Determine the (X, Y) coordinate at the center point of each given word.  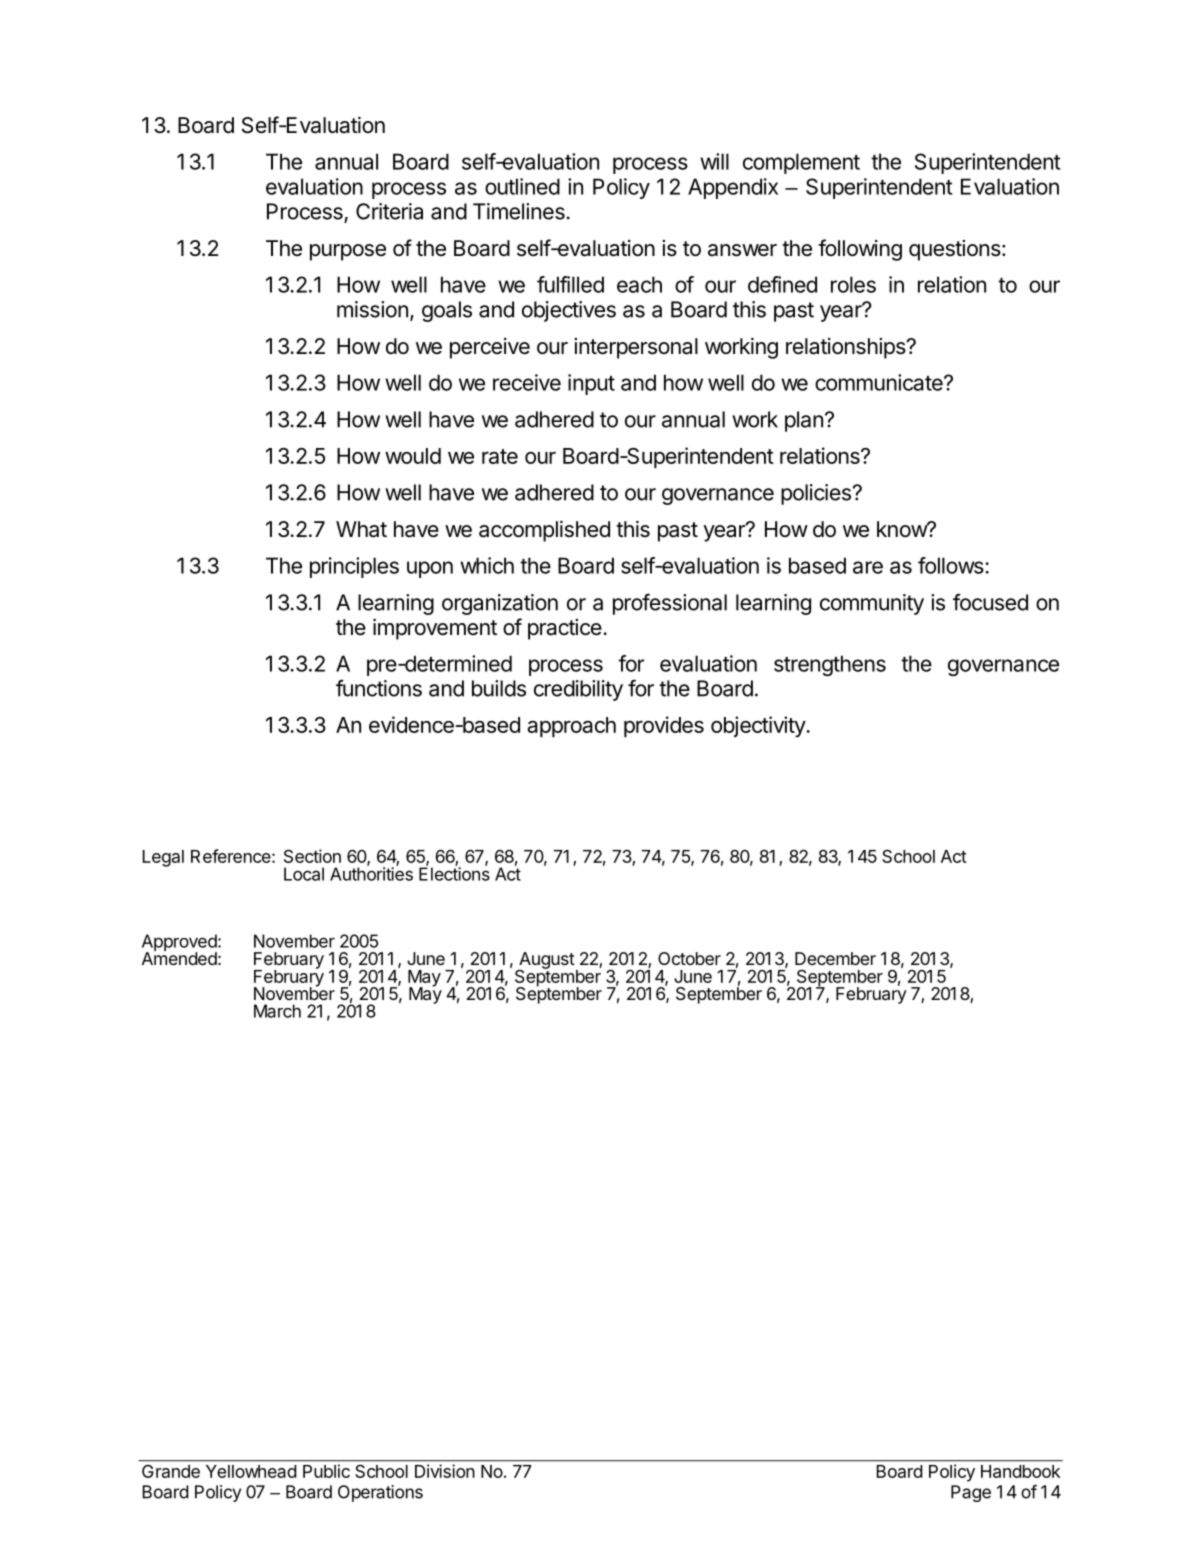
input (591, 384)
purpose (348, 252)
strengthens (830, 665)
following (860, 250)
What (361, 529)
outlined (522, 186)
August (546, 961)
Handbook (1020, 1471)
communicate (880, 382)
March (277, 1011)
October (689, 958)
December (835, 958)
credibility (578, 690)
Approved (179, 944)
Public (326, 1471)
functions (379, 688)
